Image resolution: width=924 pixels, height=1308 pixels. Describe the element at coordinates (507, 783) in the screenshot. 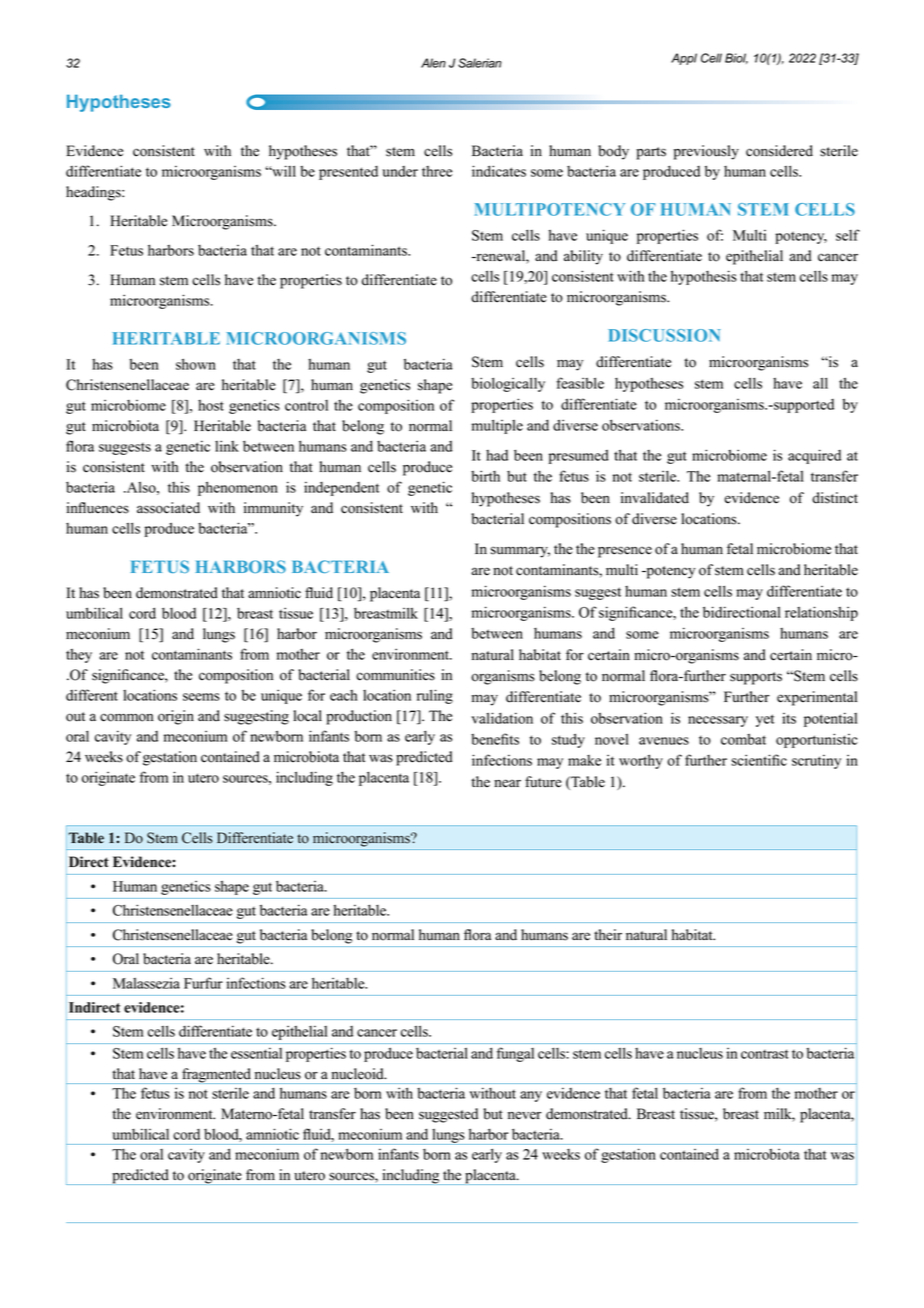

I see `near` at that location.
